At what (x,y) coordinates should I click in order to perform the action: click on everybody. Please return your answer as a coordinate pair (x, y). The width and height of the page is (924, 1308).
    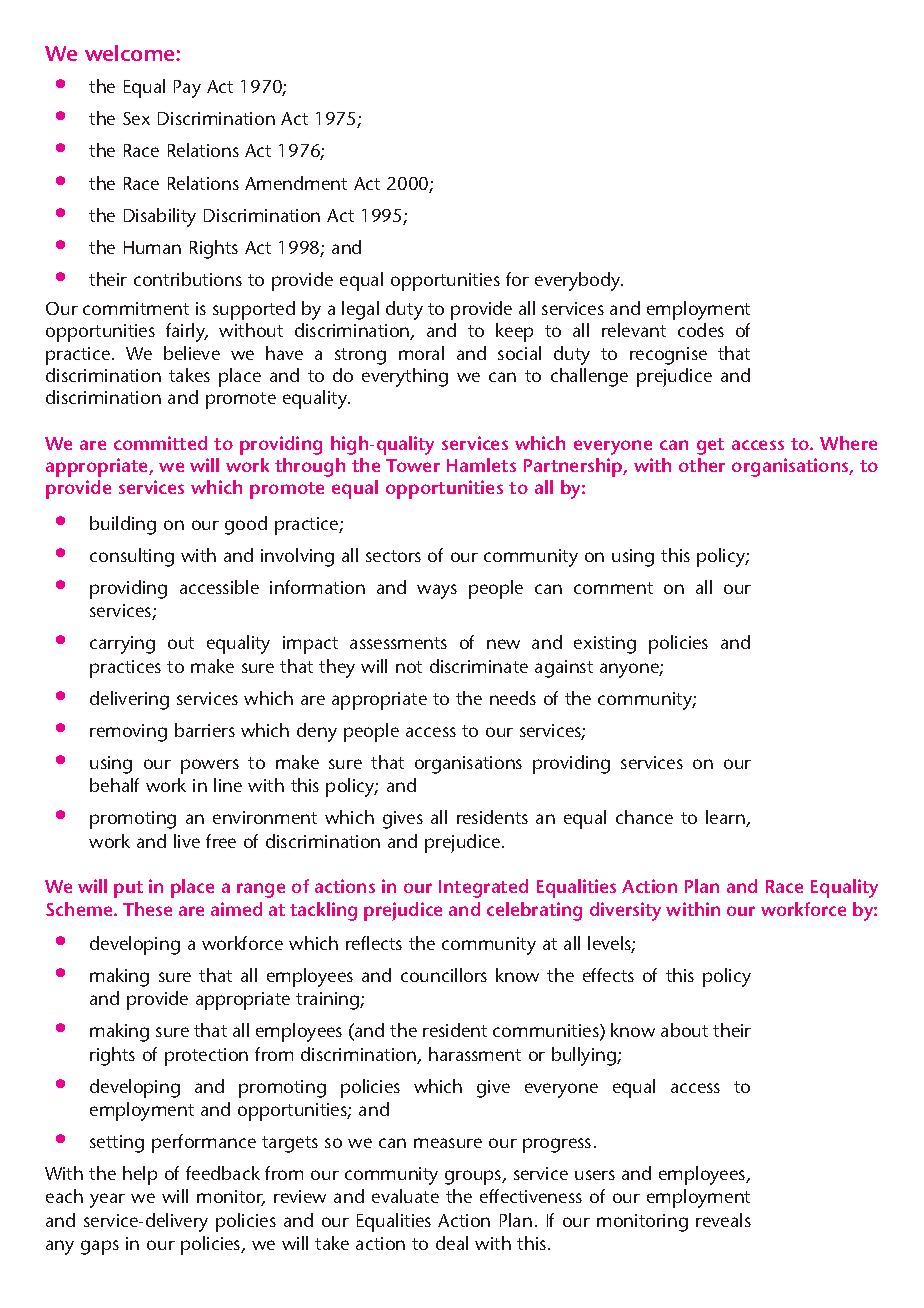
    Looking at the image, I should click on (579, 281).
